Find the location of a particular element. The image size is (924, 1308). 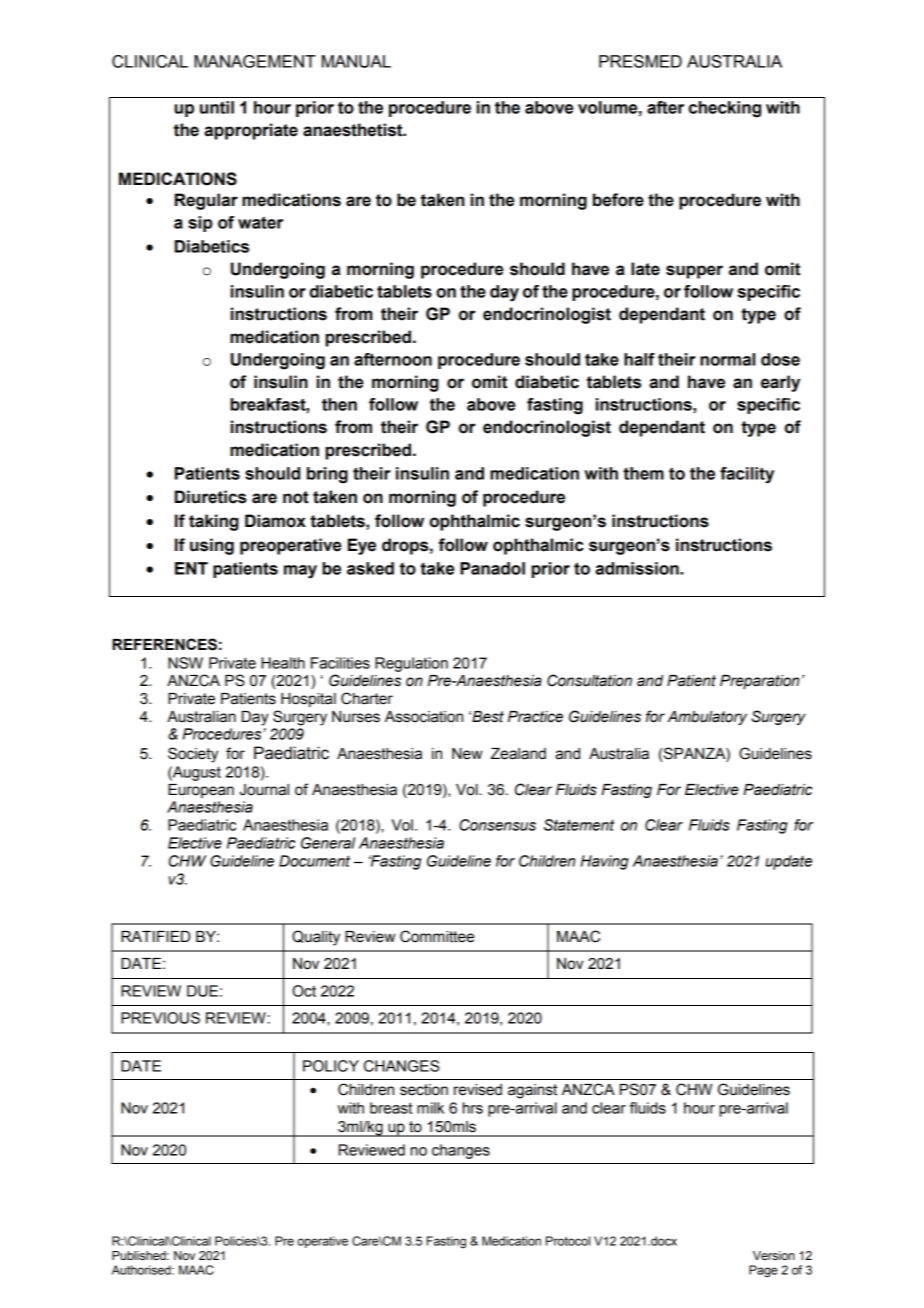

European is located at coordinates (201, 791).
